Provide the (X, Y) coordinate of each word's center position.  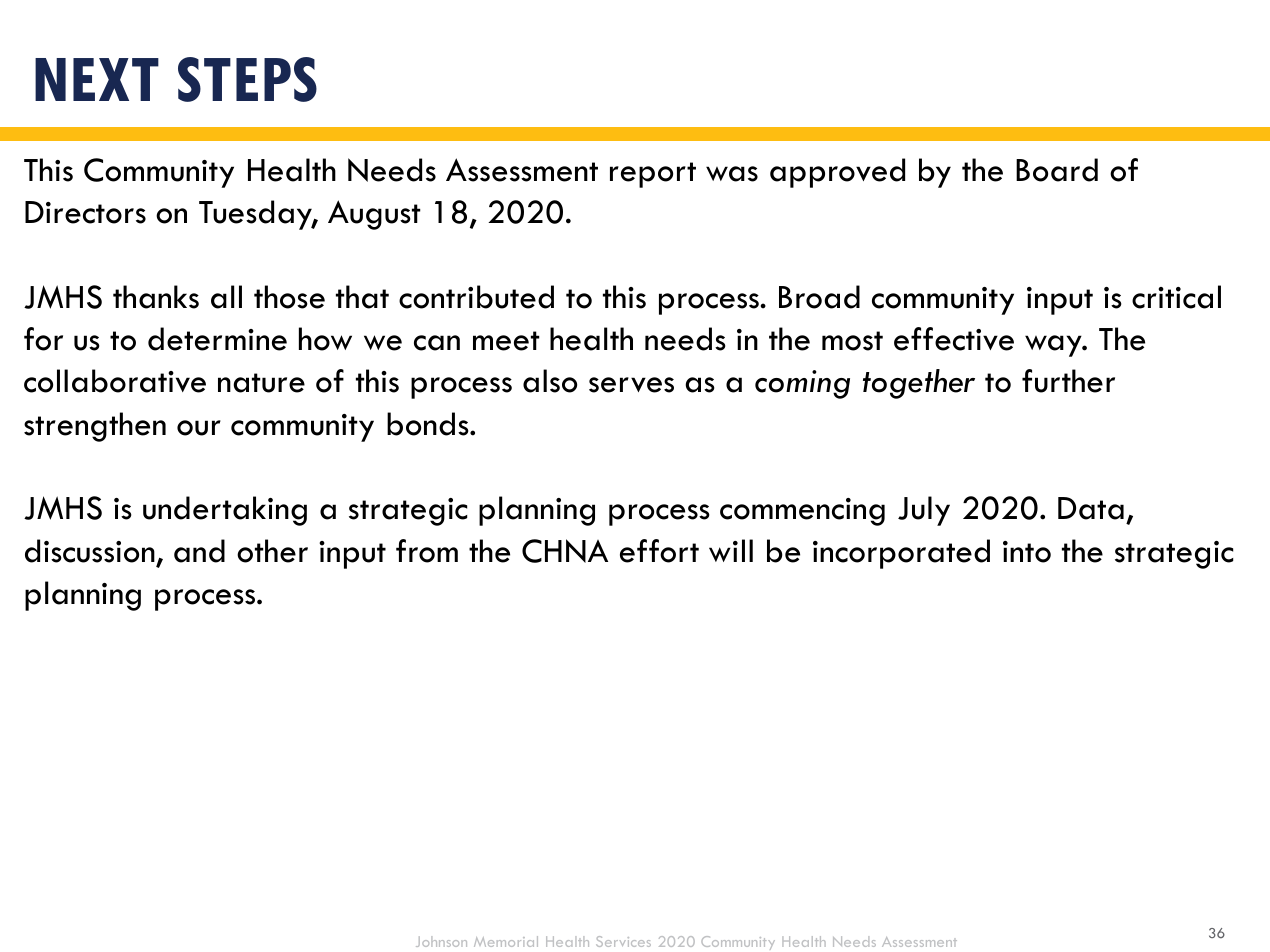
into (1027, 552)
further (1068, 381)
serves (631, 385)
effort (659, 551)
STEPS (247, 79)
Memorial (506, 941)
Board (1057, 170)
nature (261, 383)
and (199, 551)
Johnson (441, 941)
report (653, 175)
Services (623, 941)
